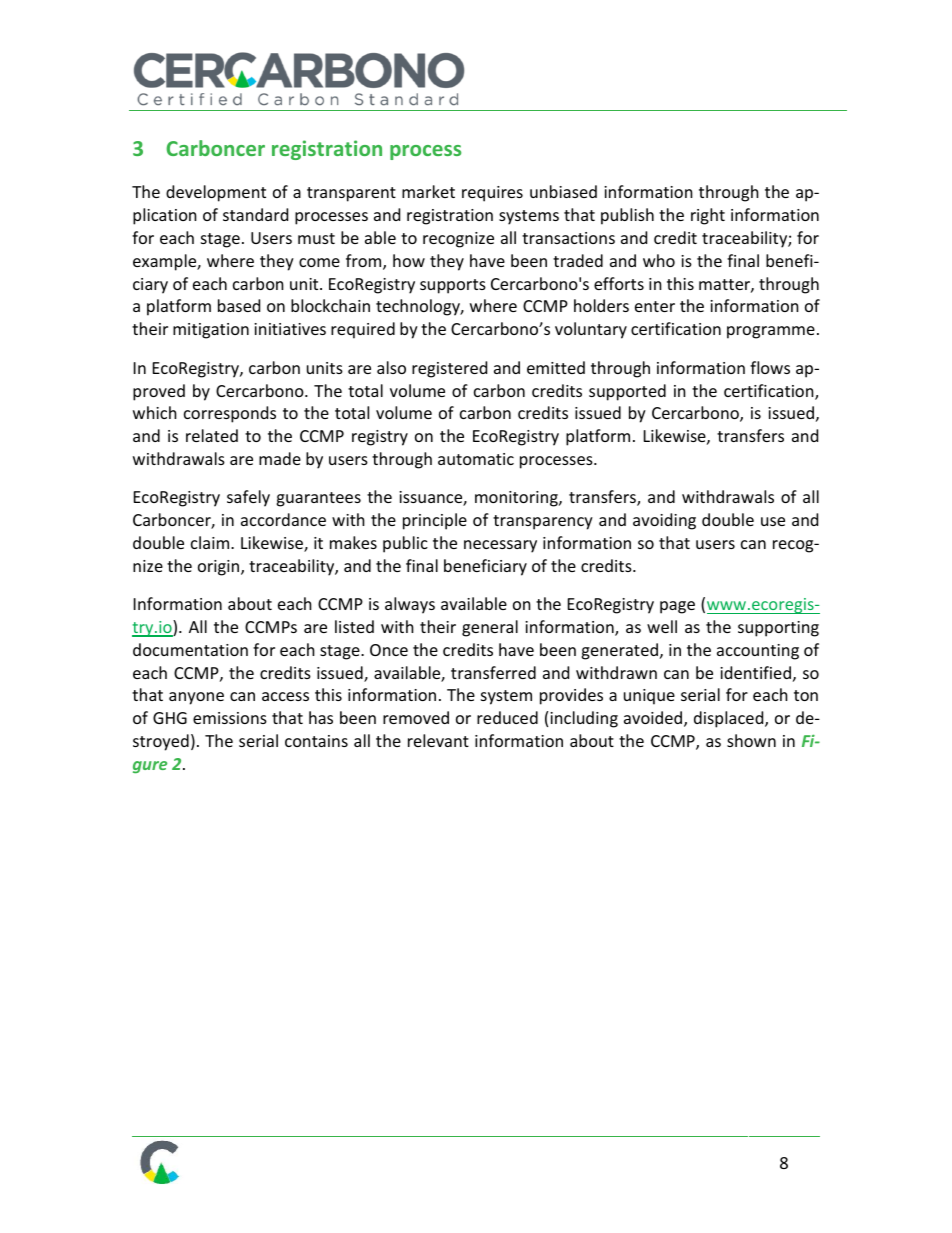 The width and height of the page is (952, 1233). What do you see at coordinates (677, 607) in the page?
I see `page` at bounding box center [677, 607].
